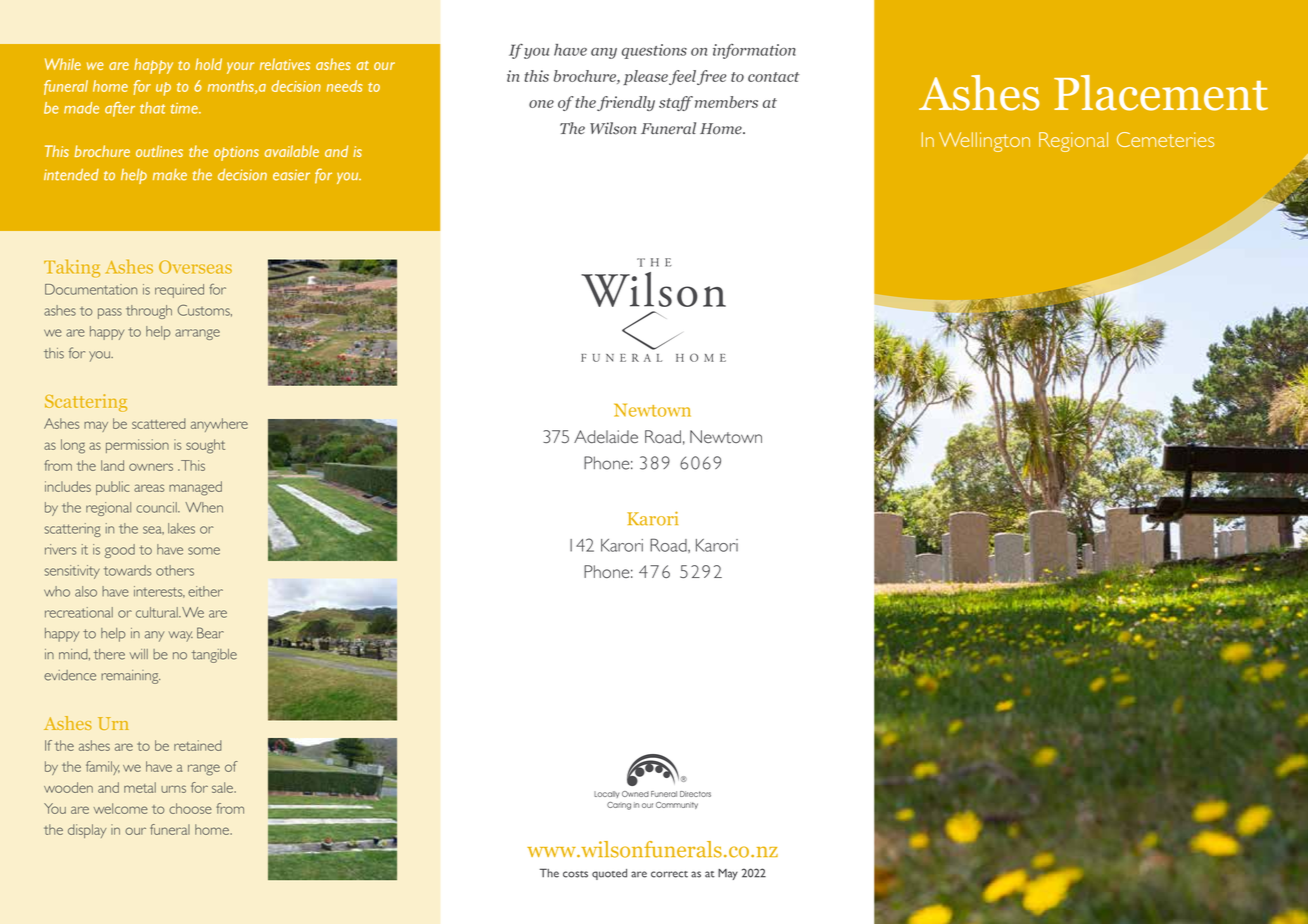 The width and height of the screenshot is (1308, 924). Describe the element at coordinates (984, 142) in the screenshot. I see `Wellington` at that location.
